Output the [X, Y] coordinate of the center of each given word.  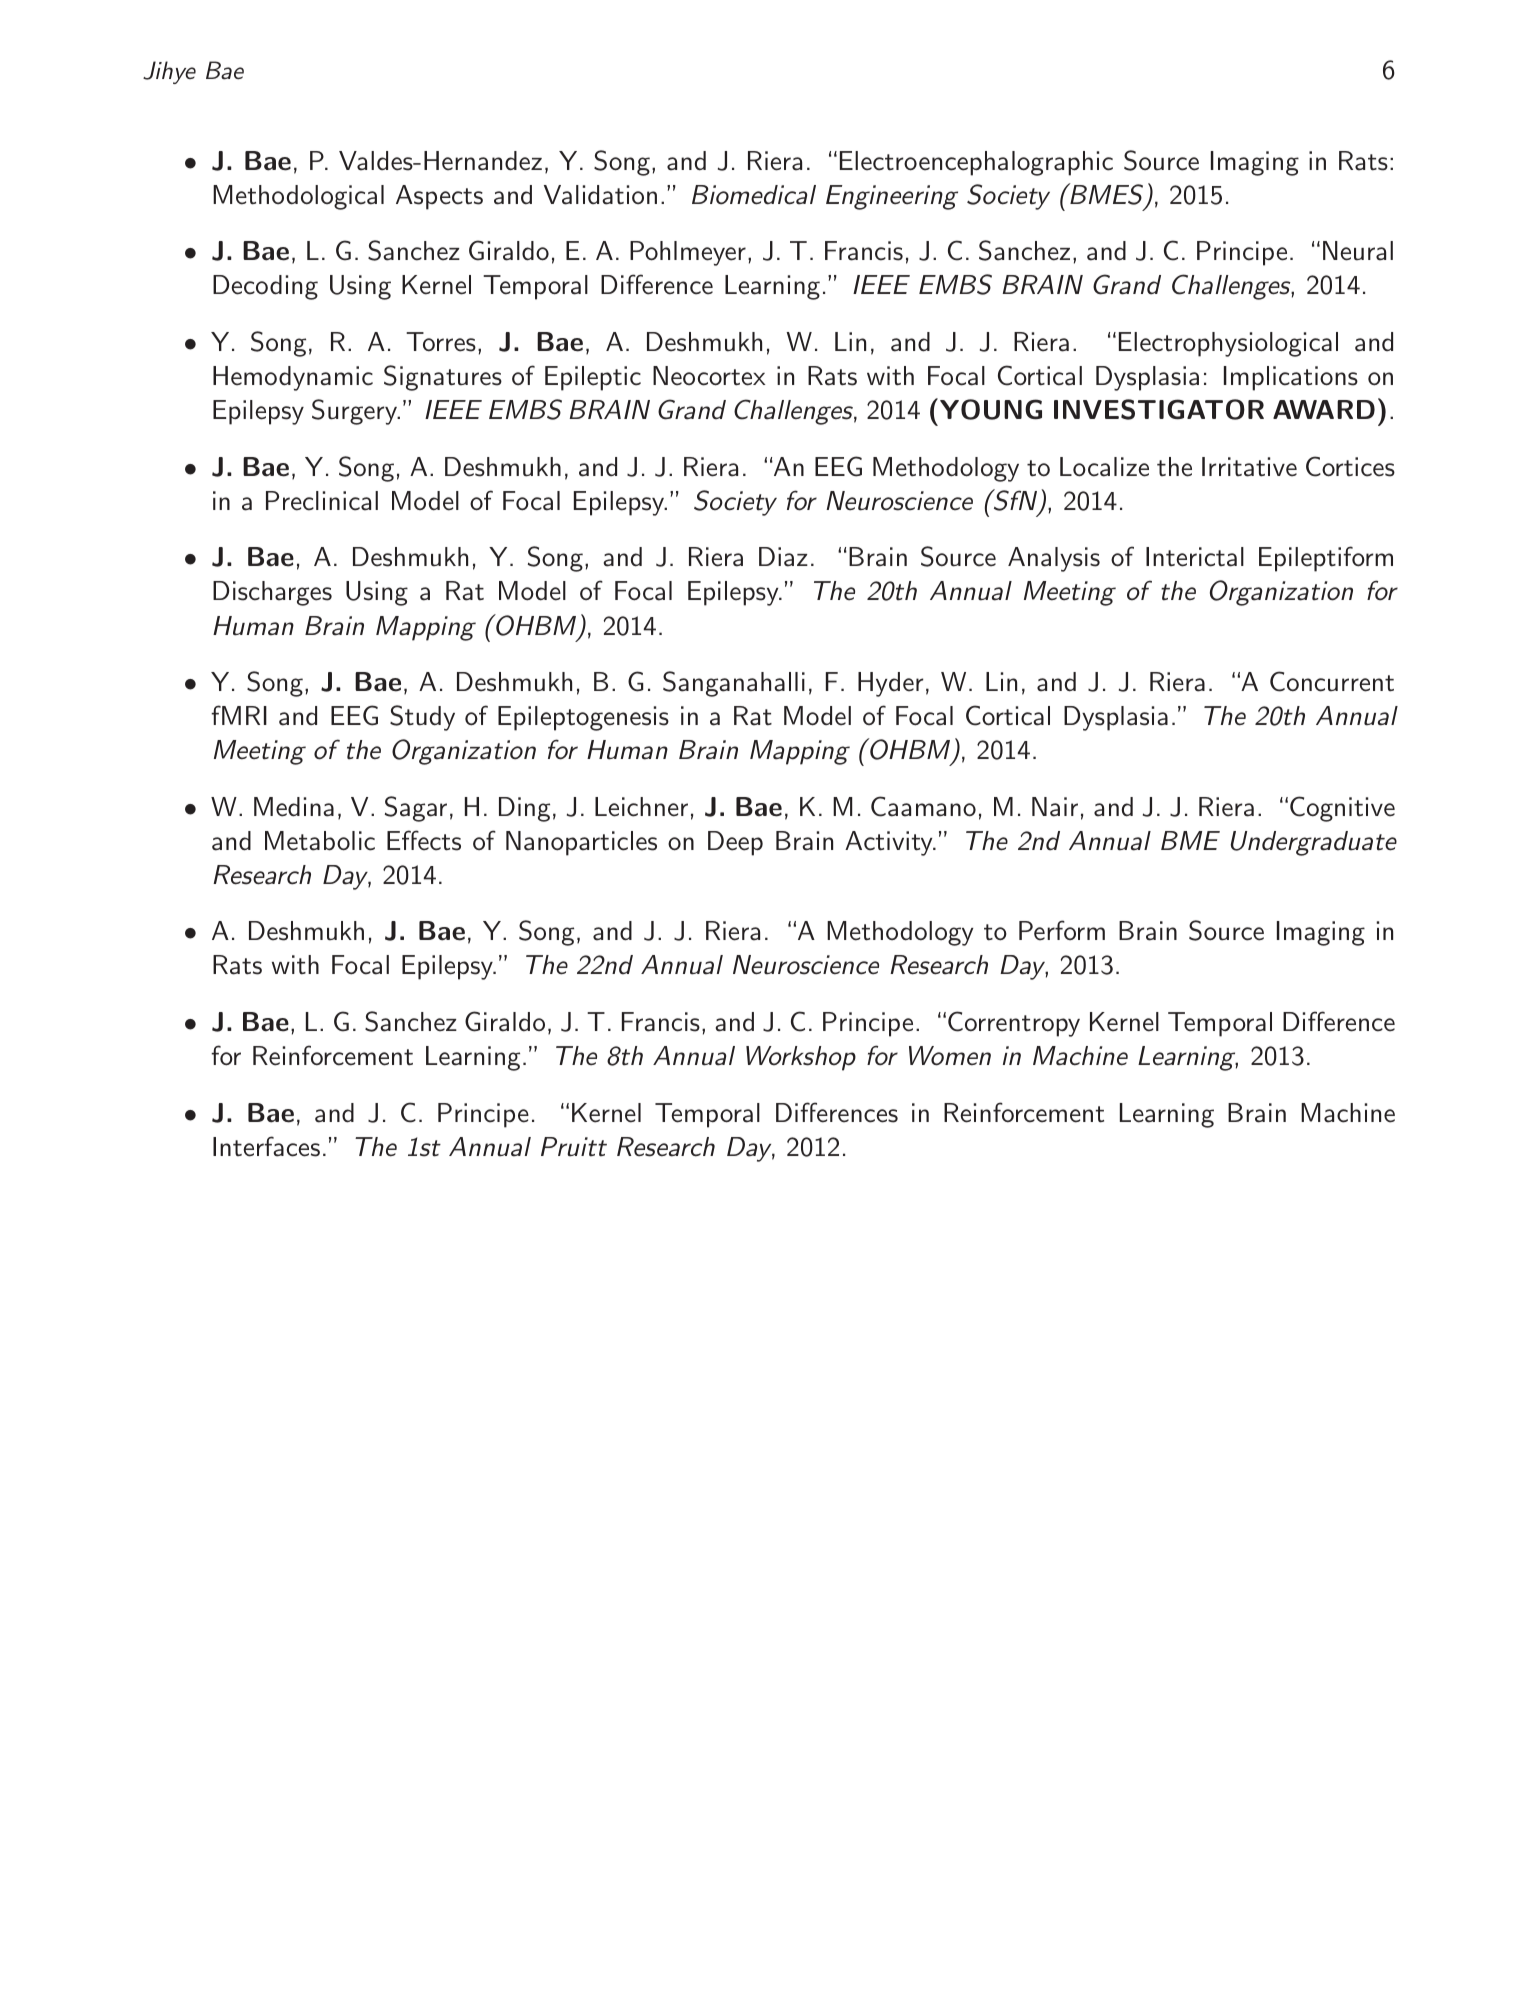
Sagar [416, 809]
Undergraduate [1314, 843]
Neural [1358, 251]
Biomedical [754, 195]
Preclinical [322, 501]
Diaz [783, 557]
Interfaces [266, 1146]
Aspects [439, 197]
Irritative [1249, 467]
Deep [735, 843]
